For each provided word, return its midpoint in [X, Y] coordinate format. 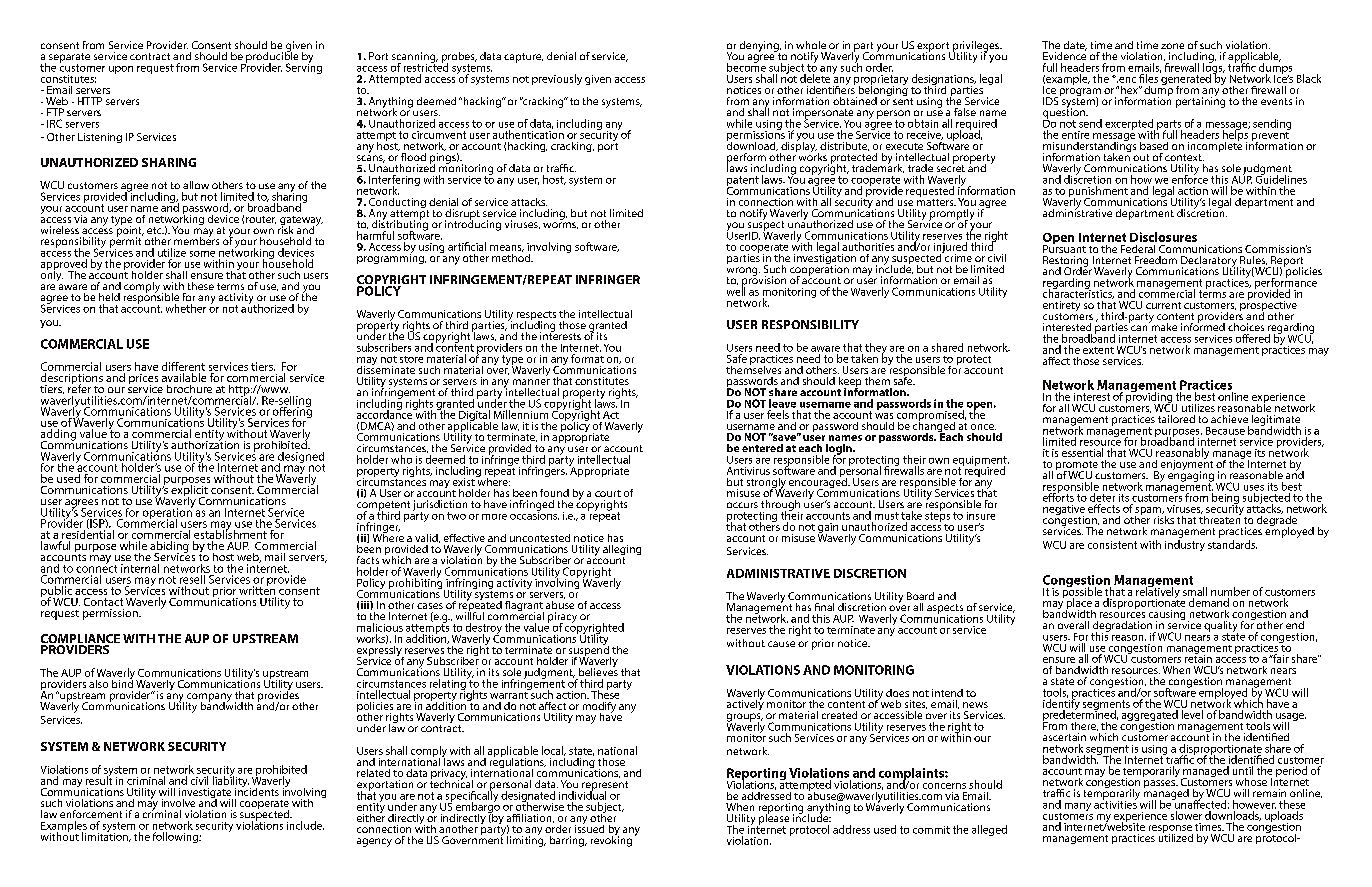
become [746, 66]
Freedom [1156, 260]
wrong [743, 272]
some [202, 254]
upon [121, 70]
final [824, 607]
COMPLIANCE [80, 640]
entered [762, 448]
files [1148, 78]
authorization [205, 443]
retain [1198, 657]
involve [178, 803]
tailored [1176, 419]
